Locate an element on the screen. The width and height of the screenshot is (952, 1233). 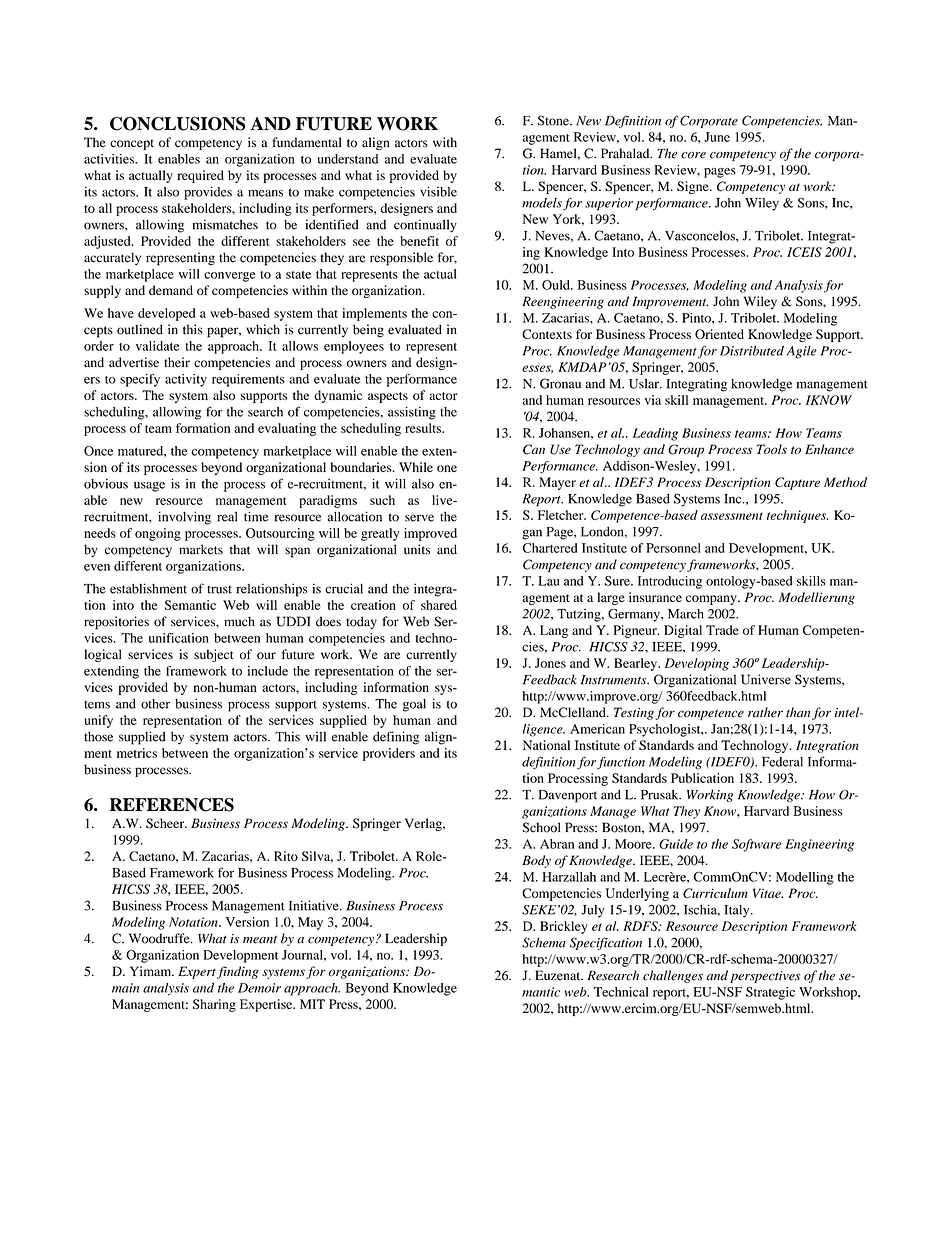
Tools is located at coordinates (772, 449).
